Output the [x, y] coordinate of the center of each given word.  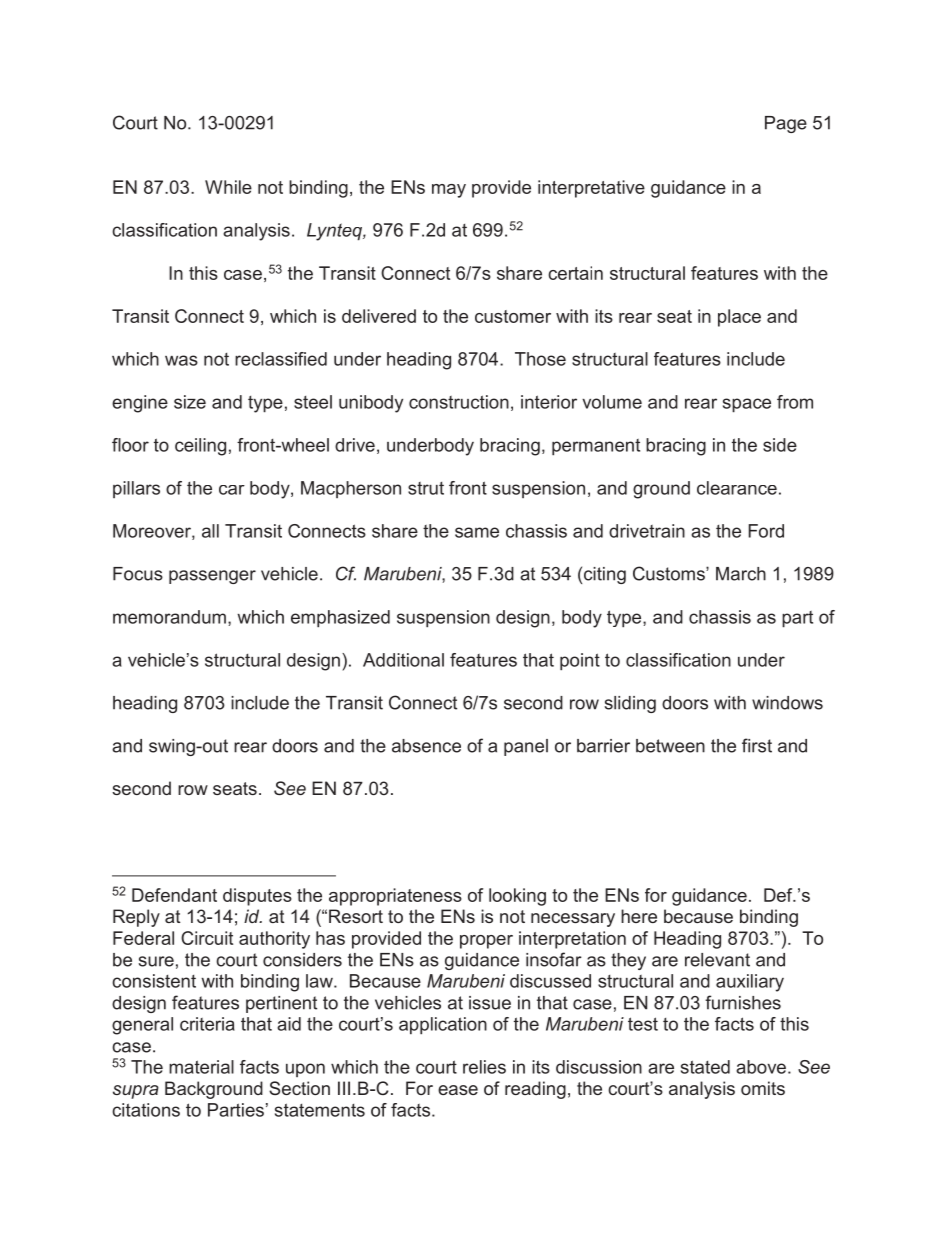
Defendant [174, 895]
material [201, 1067]
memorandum [169, 617]
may [449, 191]
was [181, 360]
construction [459, 402]
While [228, 187]
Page [786, 124]
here [639, 916]
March [741, 574]
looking [517, 897]
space [747, 405]
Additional [403, 660]
